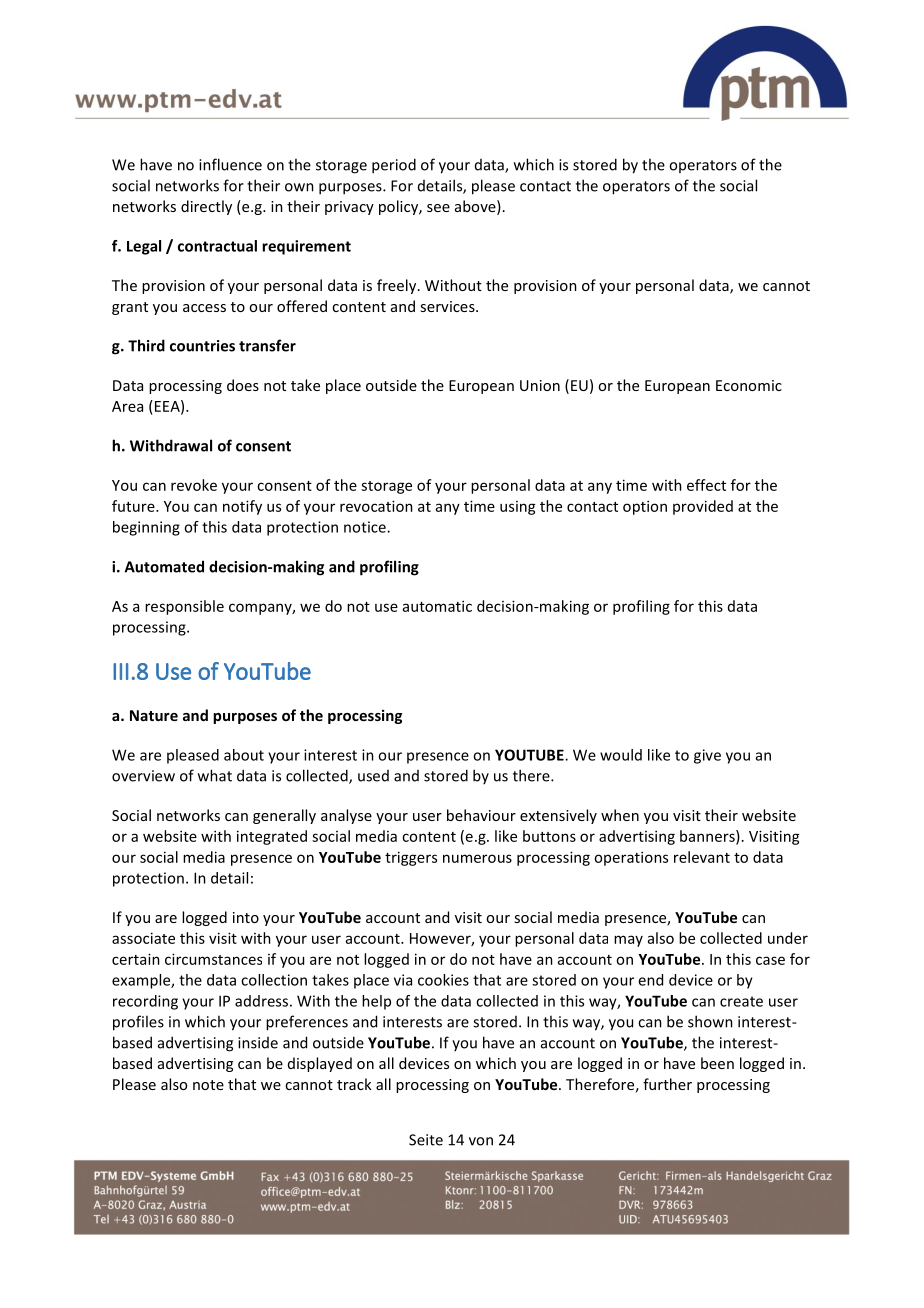  Describe the element at coordinates (438, 208) in the document. I see `see` at that location.
